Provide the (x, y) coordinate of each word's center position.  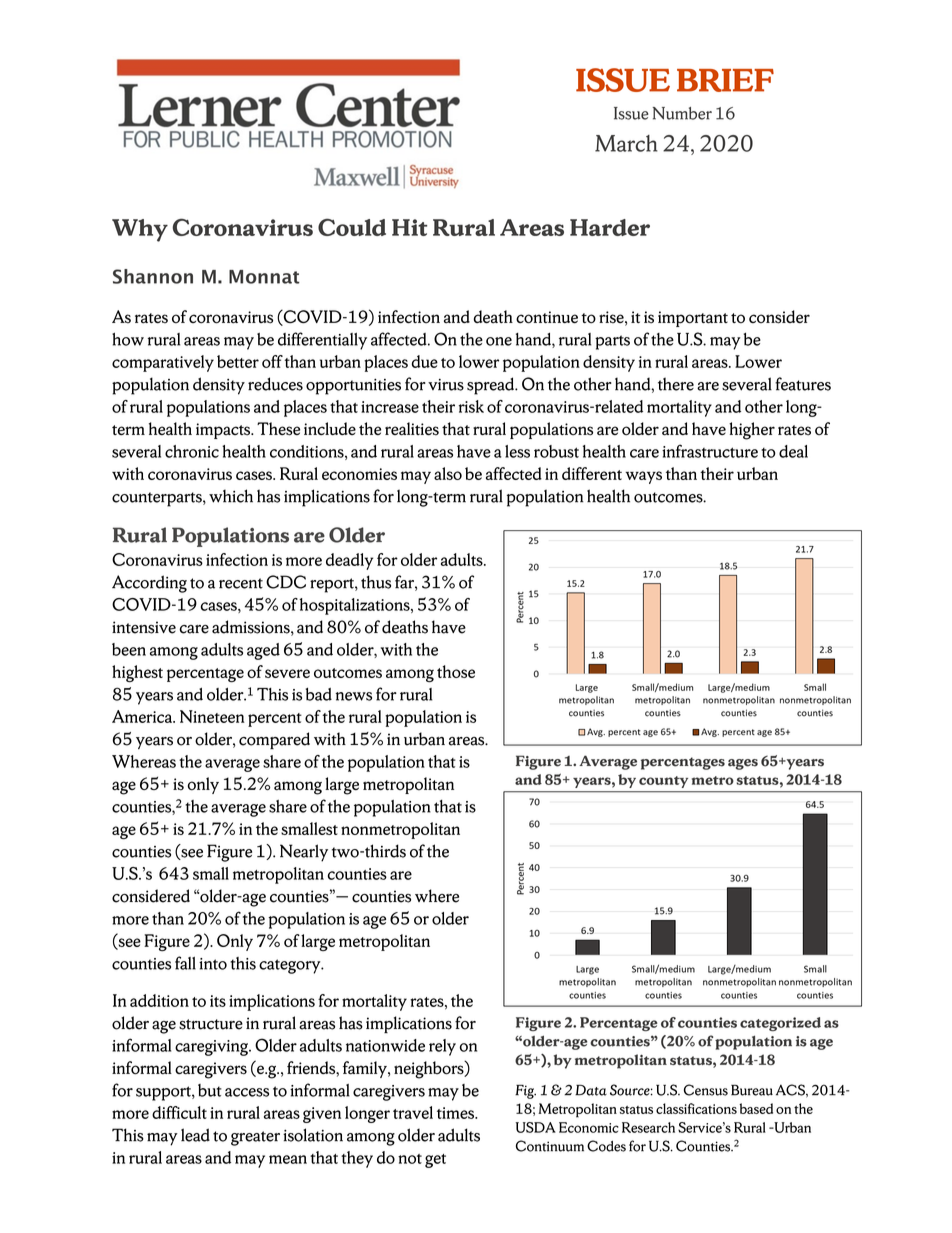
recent (241, 583)
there (676, 384)
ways (643, 477)
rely (442, 1047)
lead (195, 1135)
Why (140, 230)
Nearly (304, 853)
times (457, 1113)
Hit (409, 227)
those (456, 671)
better (238, 361)
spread (491, 386)
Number (682, 113)
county (663, 782)
